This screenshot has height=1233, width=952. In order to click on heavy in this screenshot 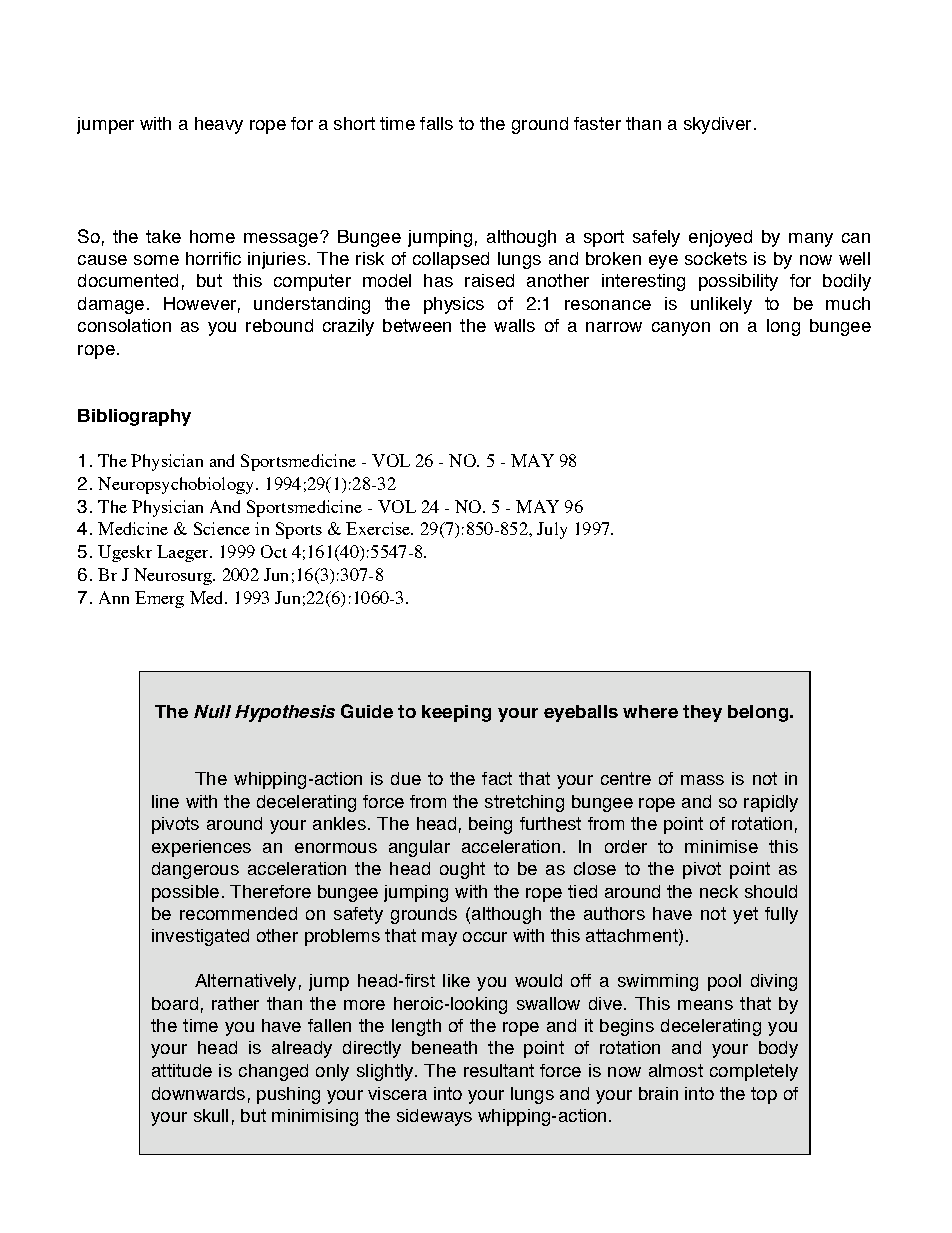, I will do `click(219, 125)`.
